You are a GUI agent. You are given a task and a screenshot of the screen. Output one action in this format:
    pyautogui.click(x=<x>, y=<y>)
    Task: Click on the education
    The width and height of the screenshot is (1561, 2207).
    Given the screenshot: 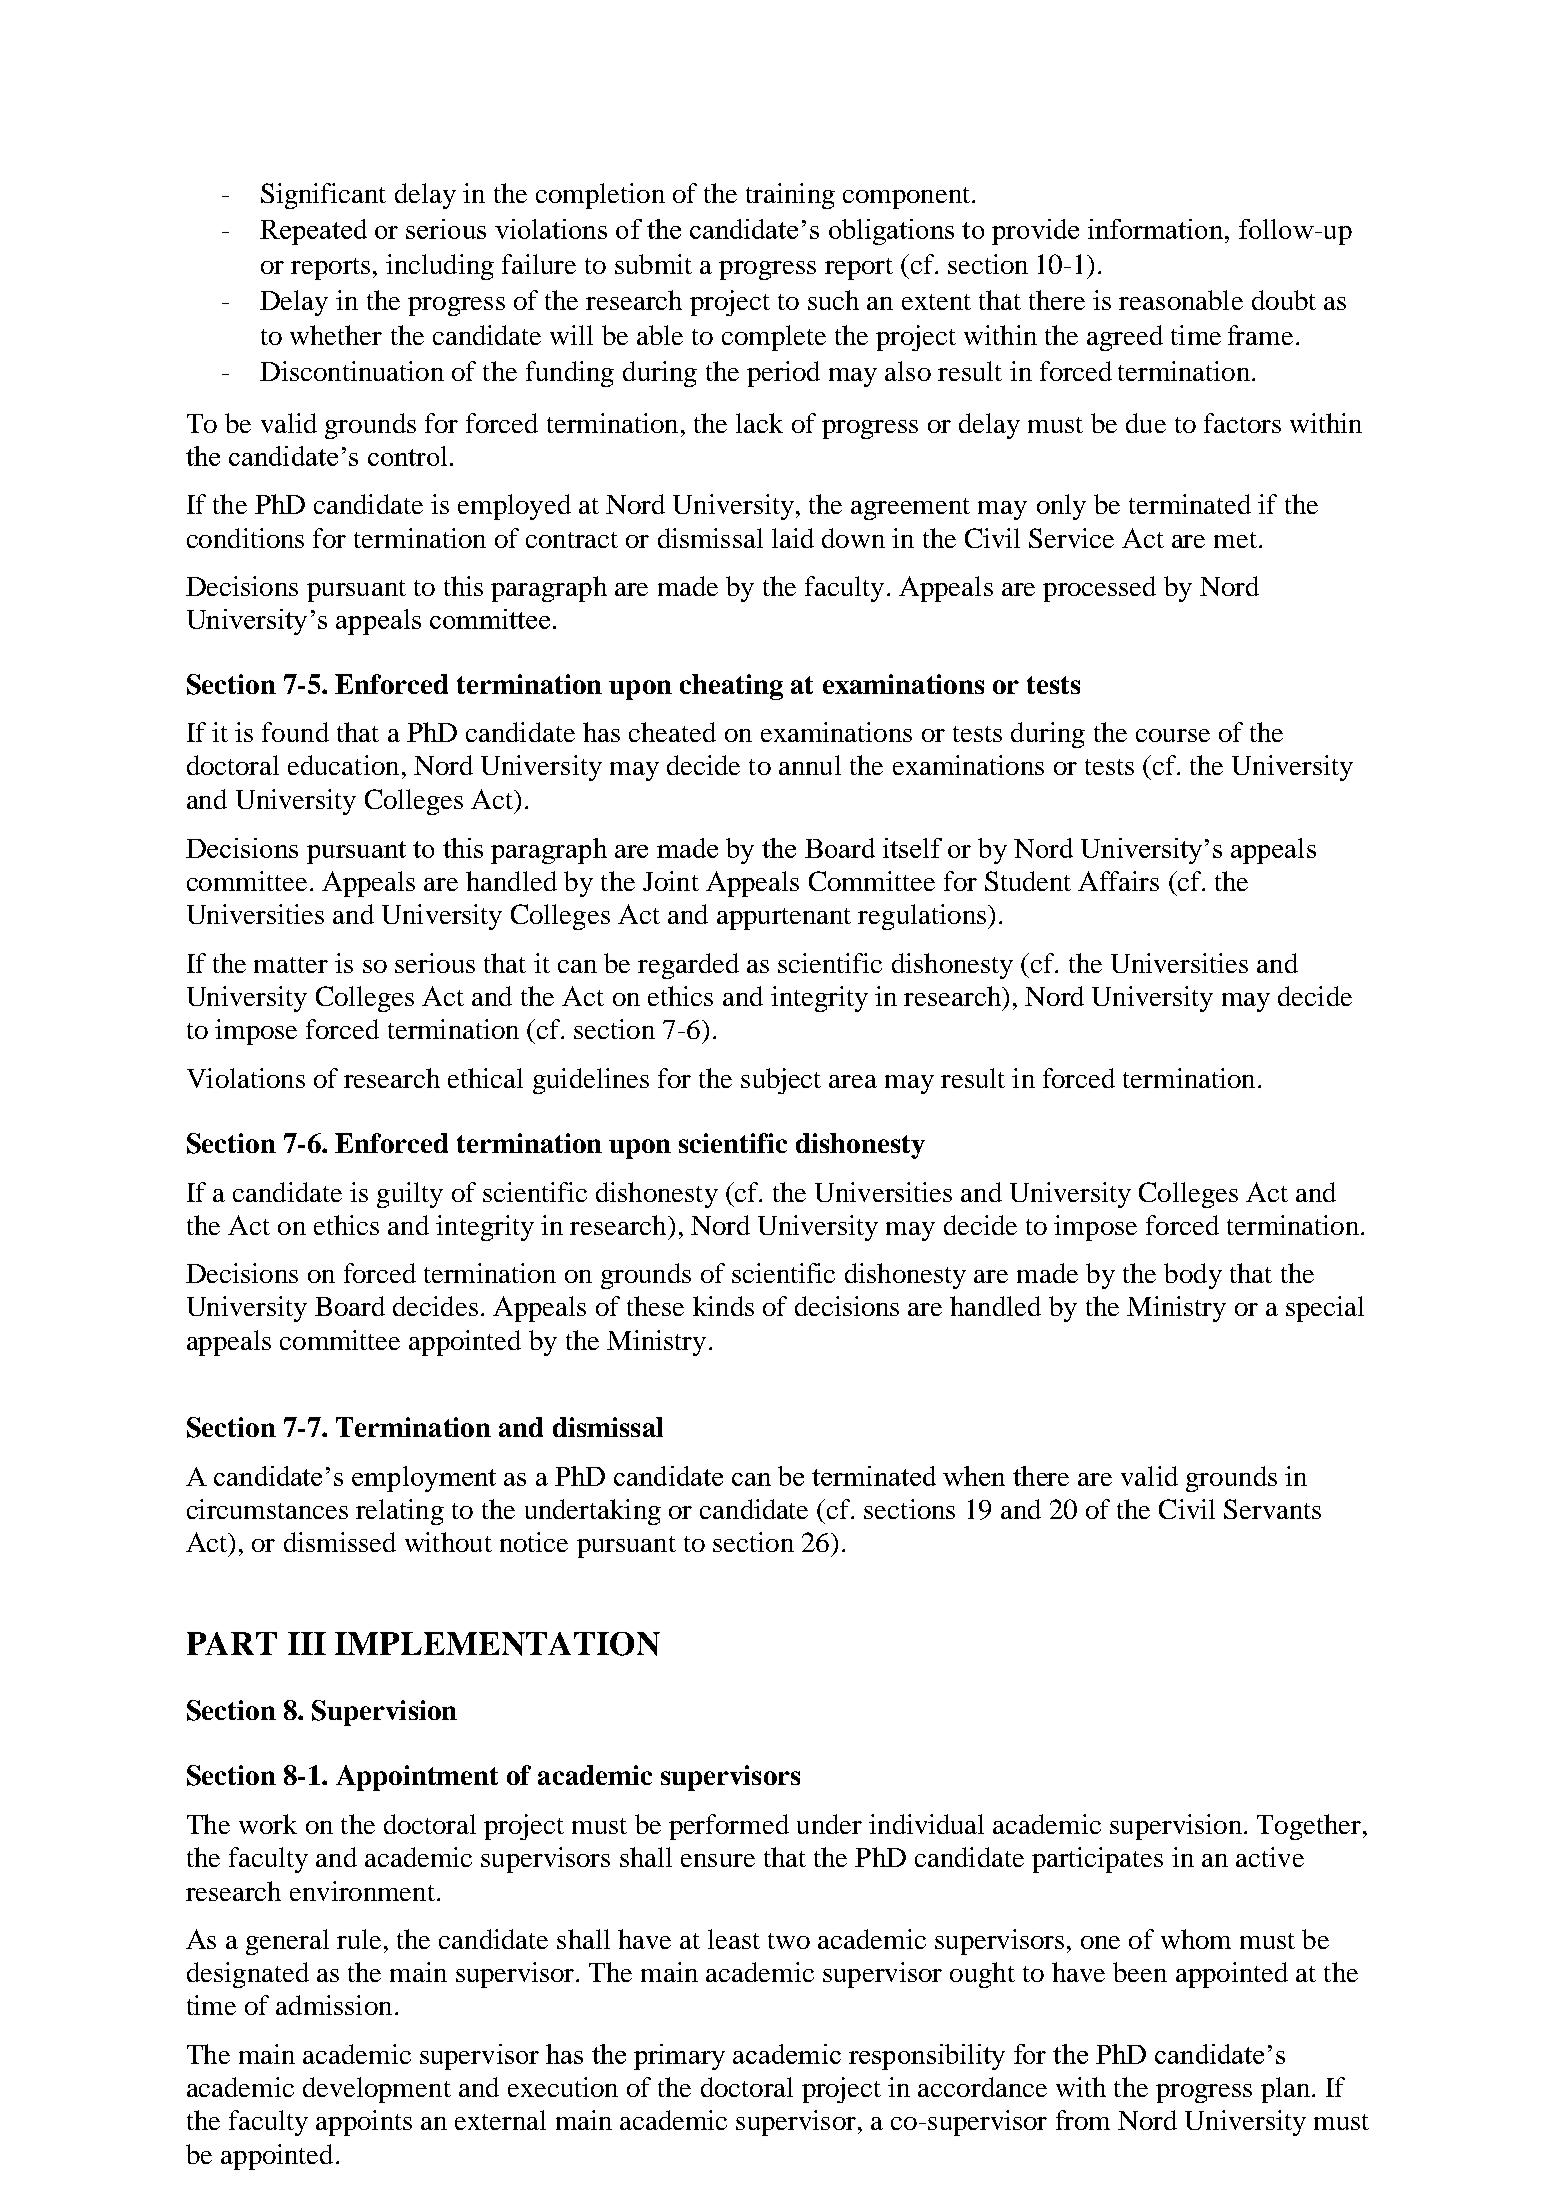 What is the action you would take?
    pyautogui.click(x=343, y=765)
